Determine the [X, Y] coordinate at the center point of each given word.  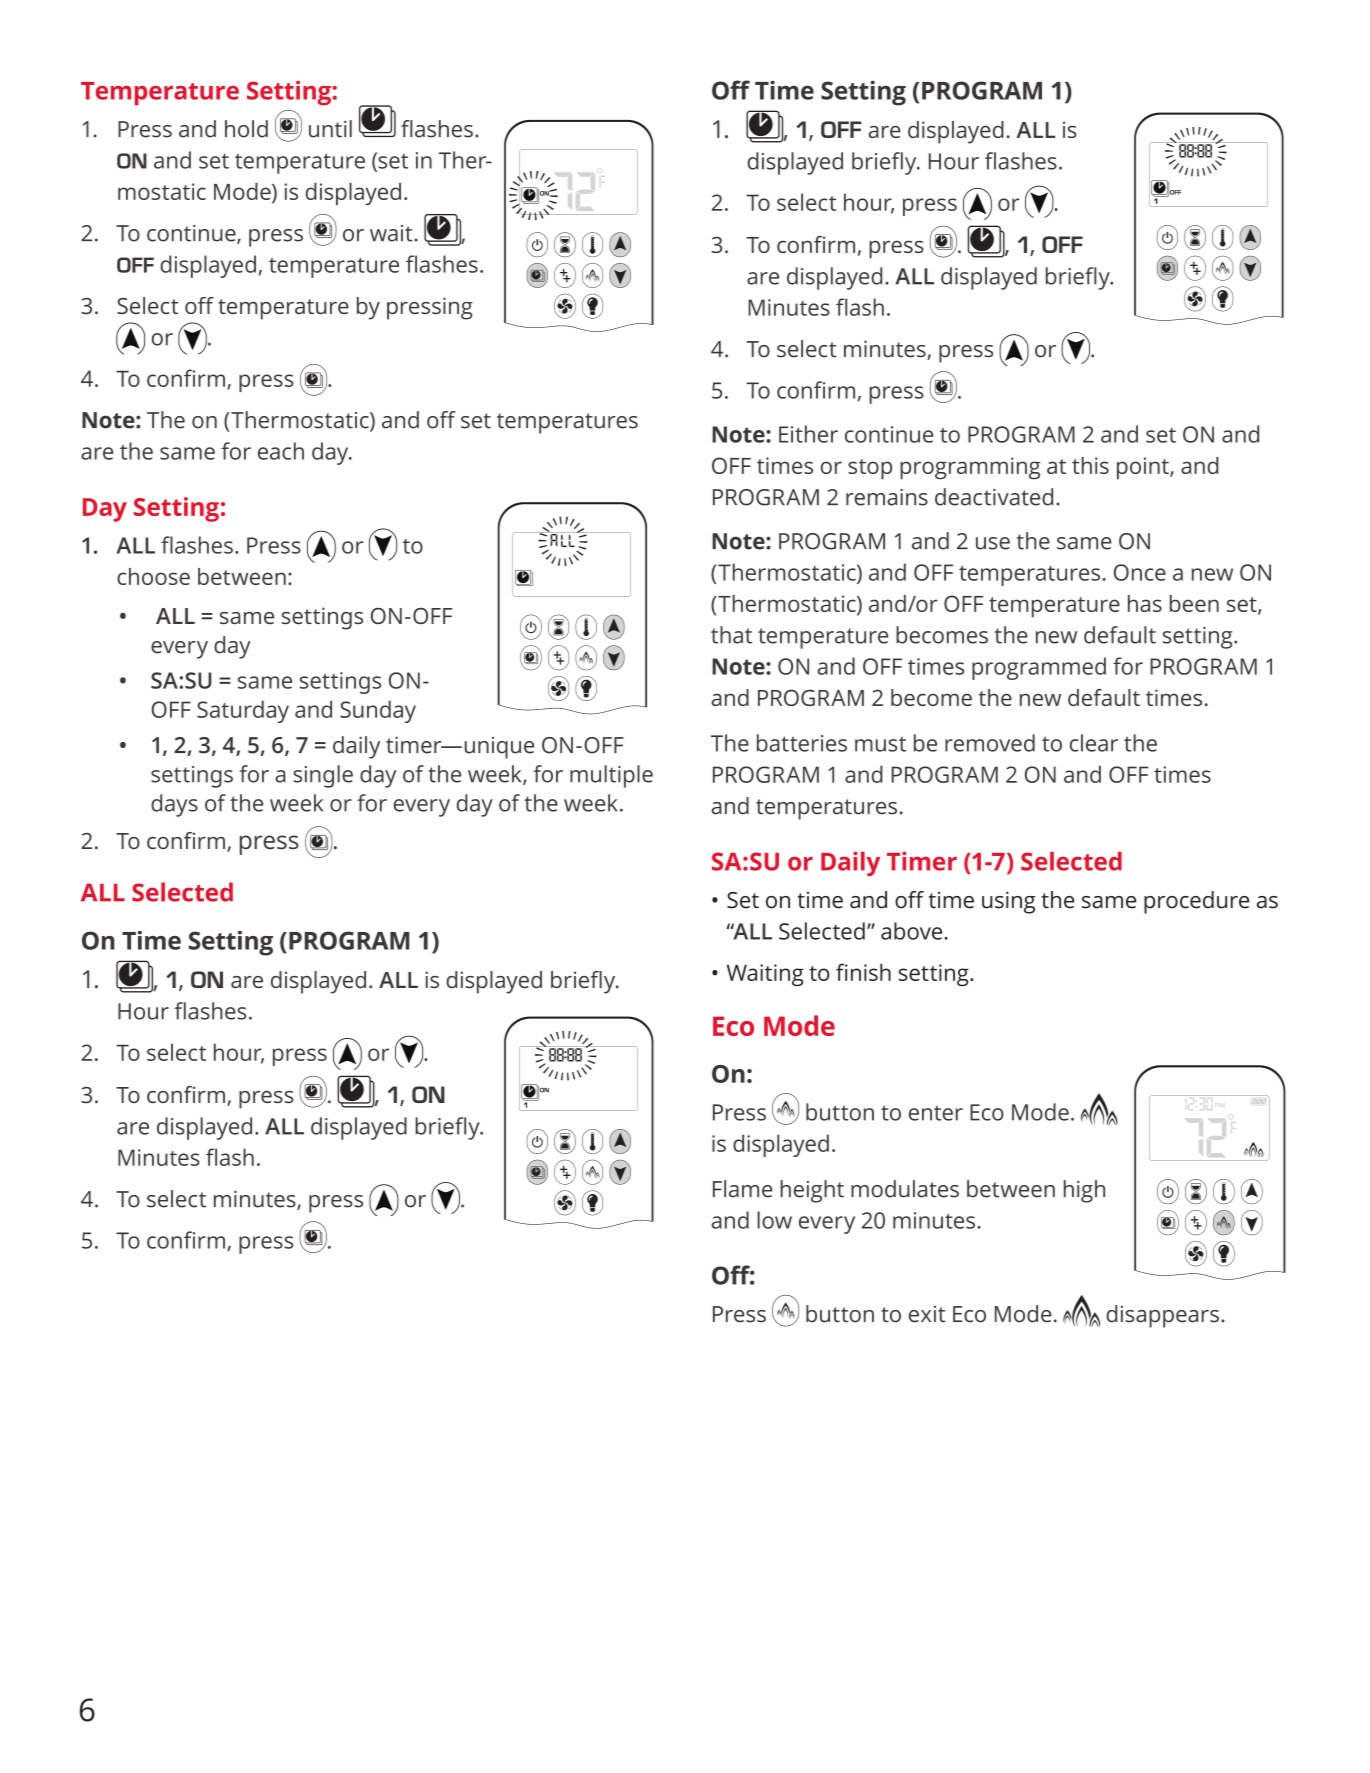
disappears [1162, 1316]
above [911, 931]
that [731, 635]
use [993, 543]
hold [246, 129]
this [1090, 465]
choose [153, 576]
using [1008, 902]
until [330, 129]
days [174, 805]
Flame [743, 1189]
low [774, 1220]
